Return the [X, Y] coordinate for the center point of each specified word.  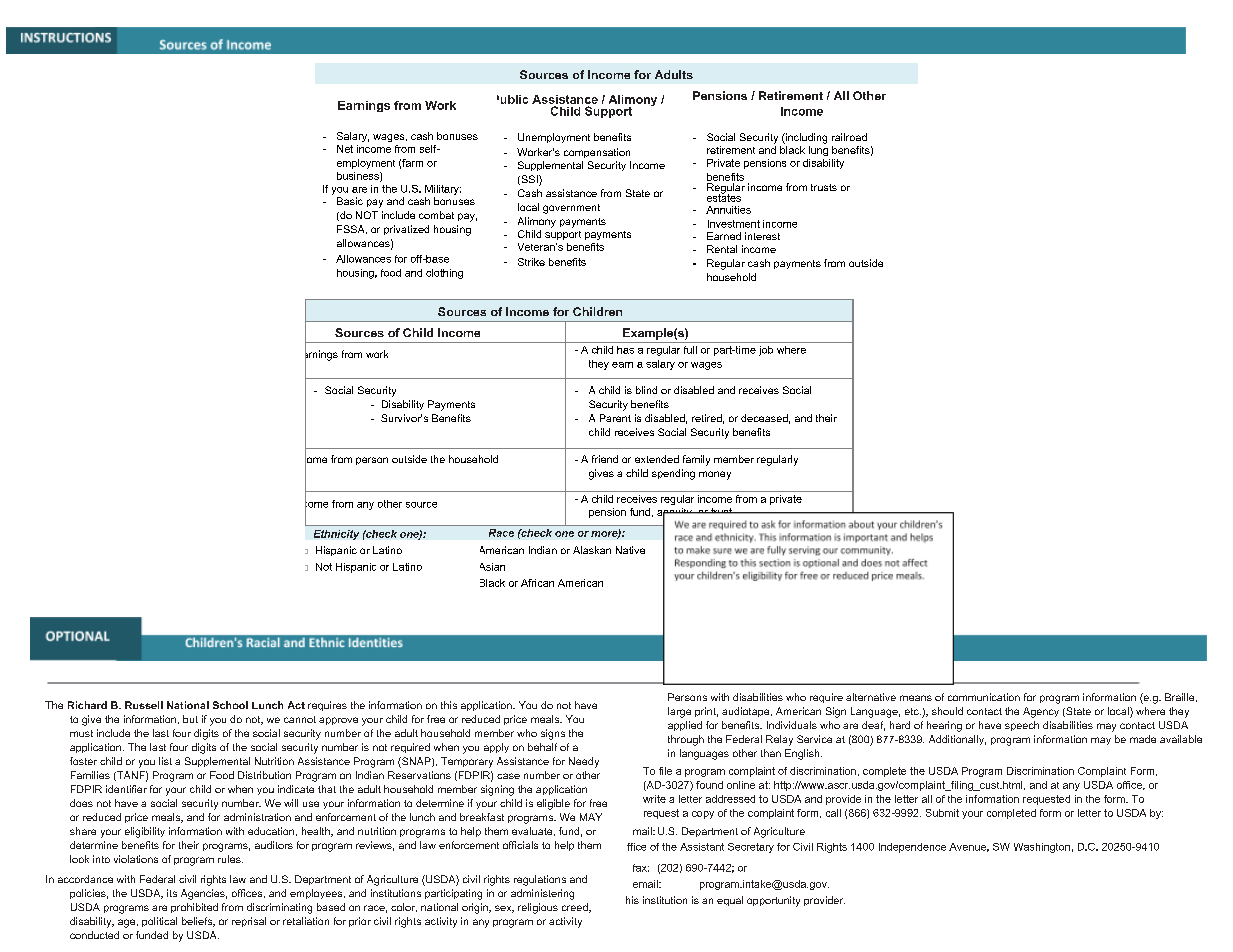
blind [646, 390]
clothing [444, 274]
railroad [849, 137]
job [766, 351]
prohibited [194, 908]
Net [345, 149]
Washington [1042, 848]
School [230, 705]
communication [984, 697]
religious [538, 908]
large [679, 712]
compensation [597, 153]
